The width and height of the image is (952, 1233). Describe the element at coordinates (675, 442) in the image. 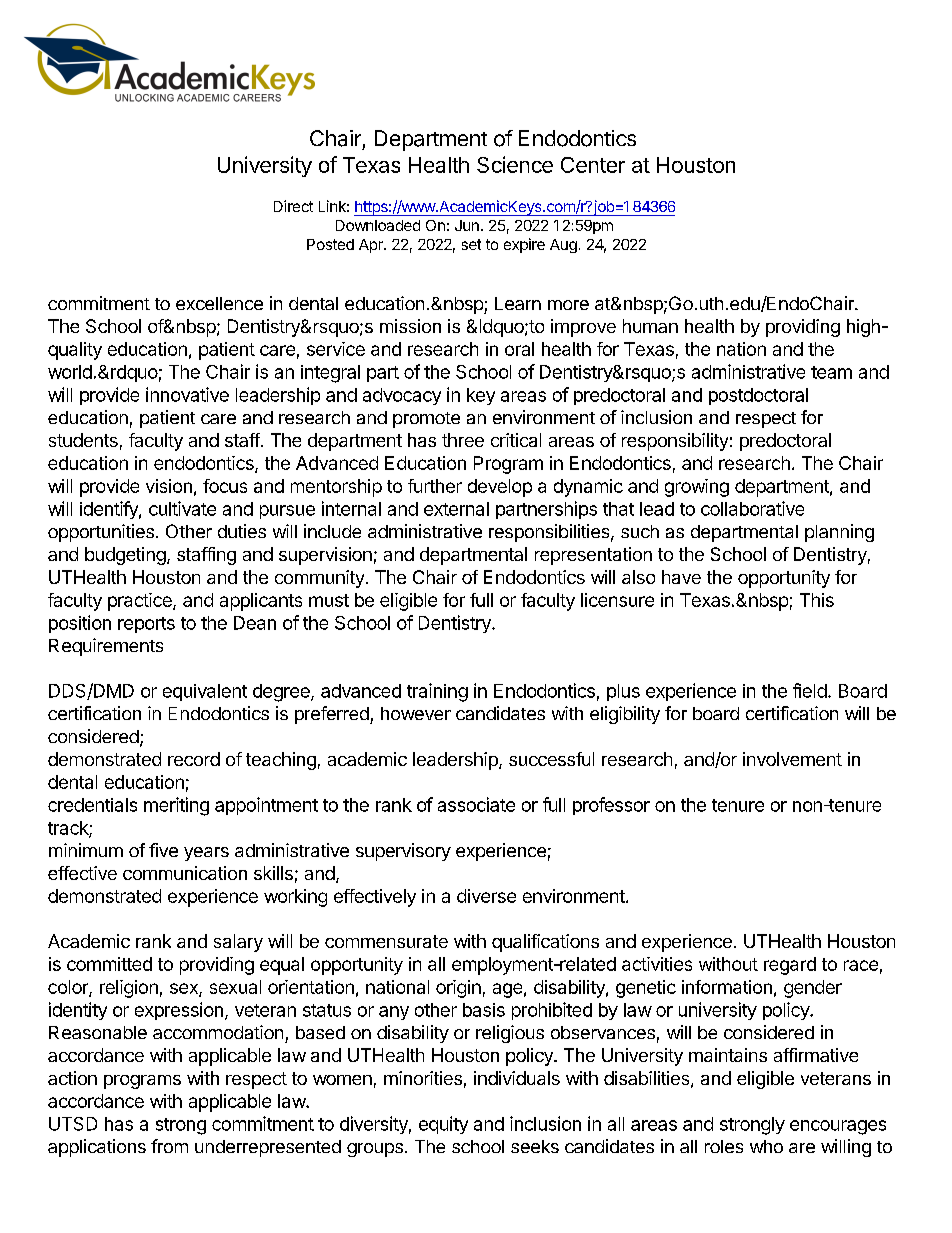

I see `responsibility` at that location.
